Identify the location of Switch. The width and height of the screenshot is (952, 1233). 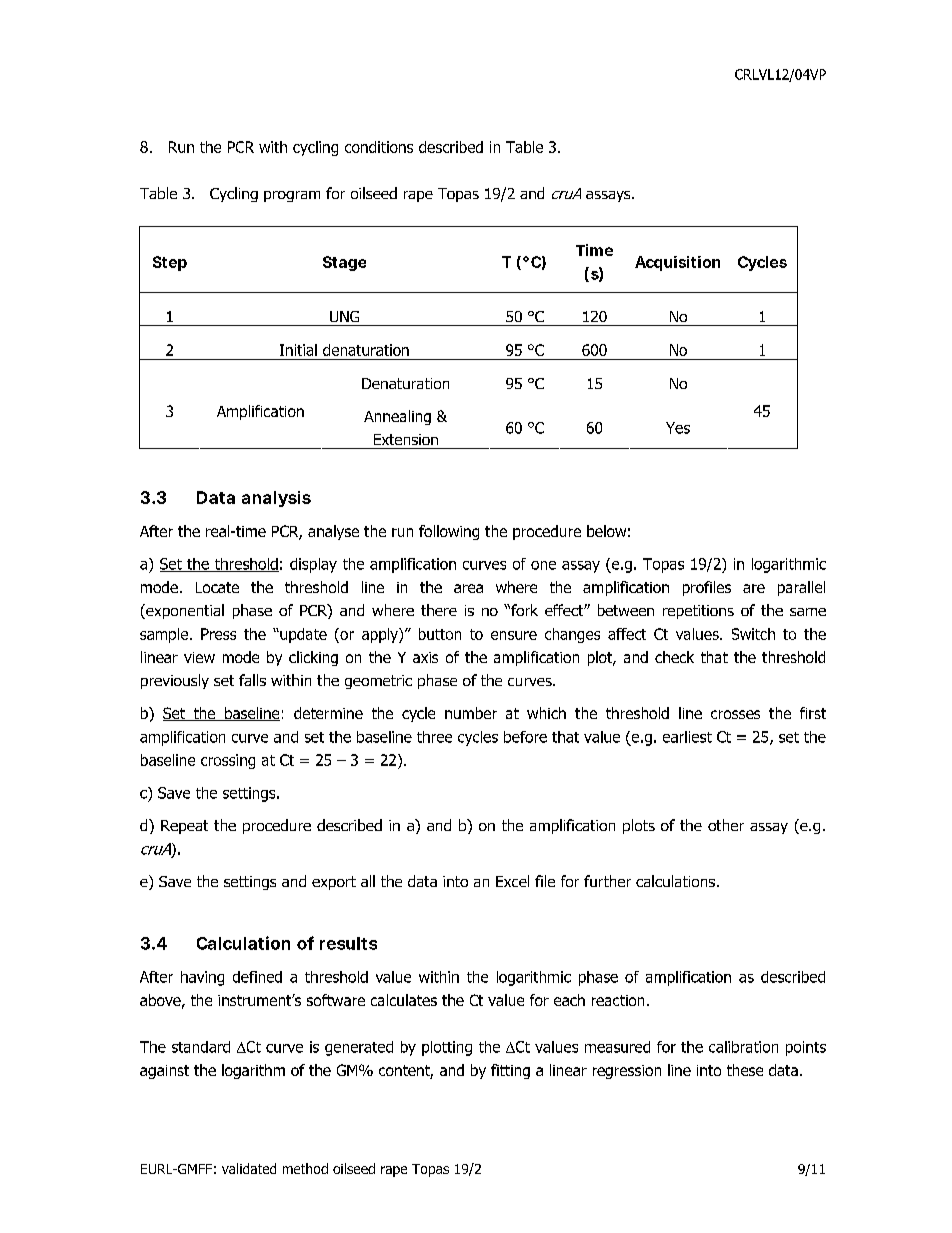
(753, 634).
